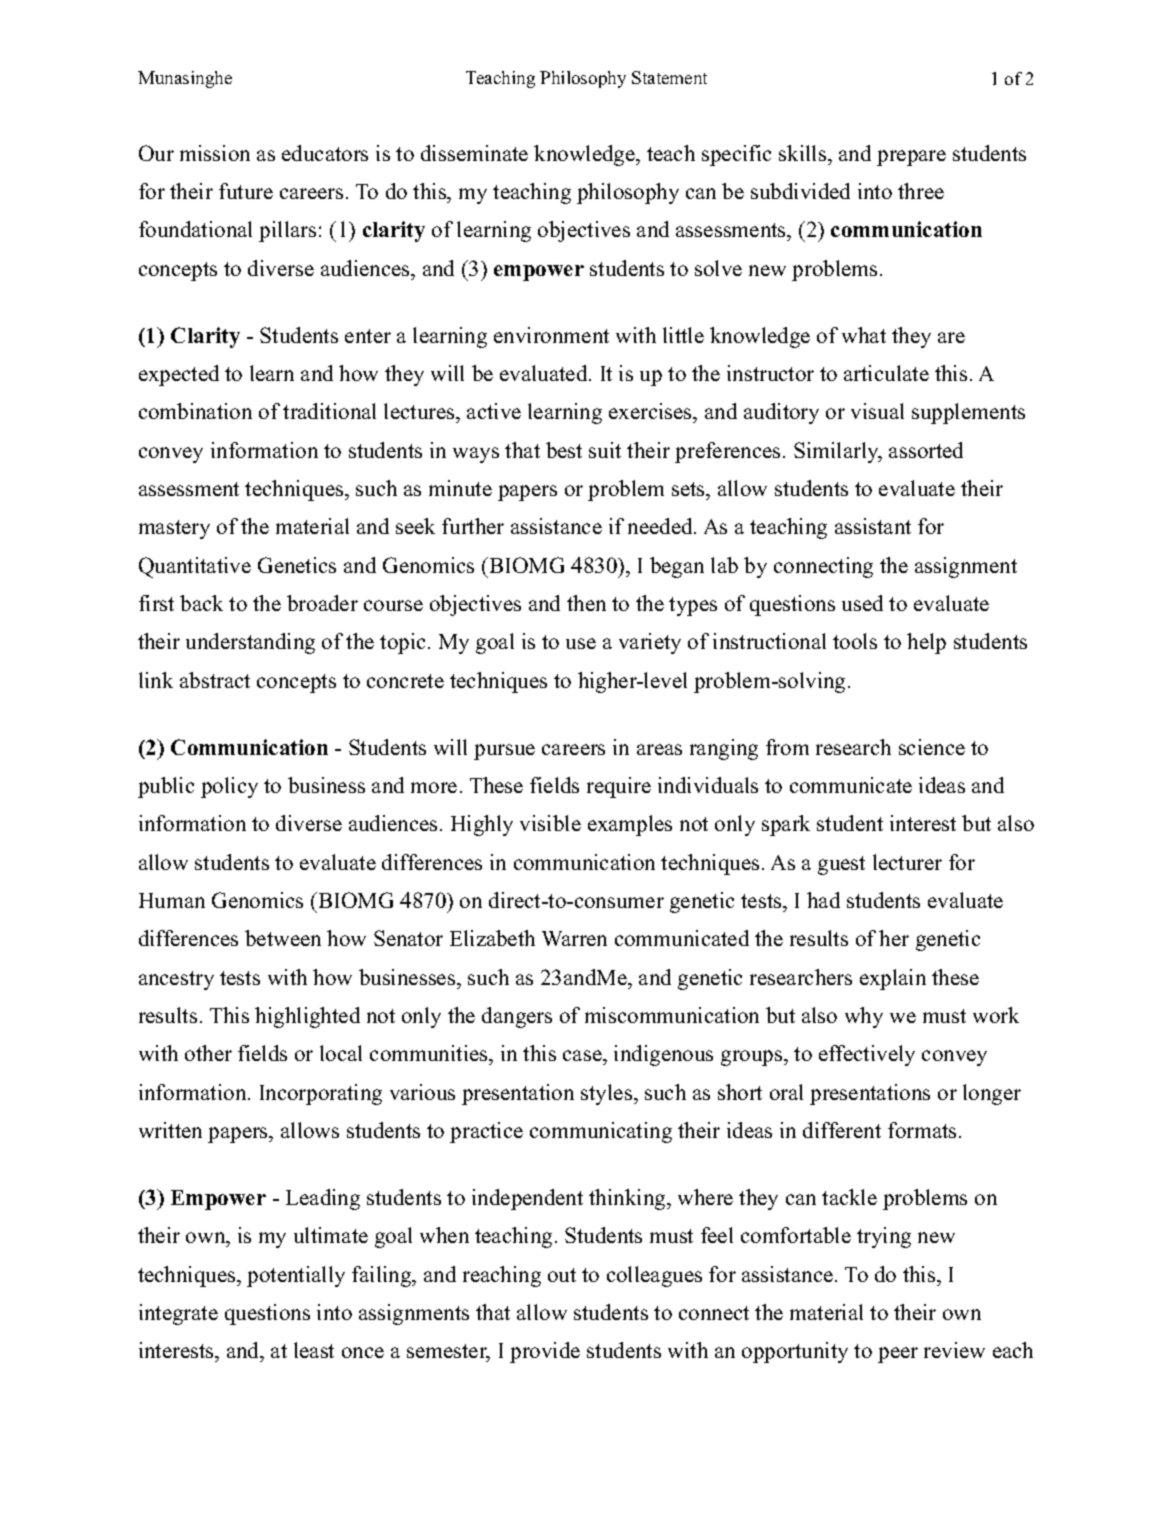  I want to click on Statement, so click(669, 77).
